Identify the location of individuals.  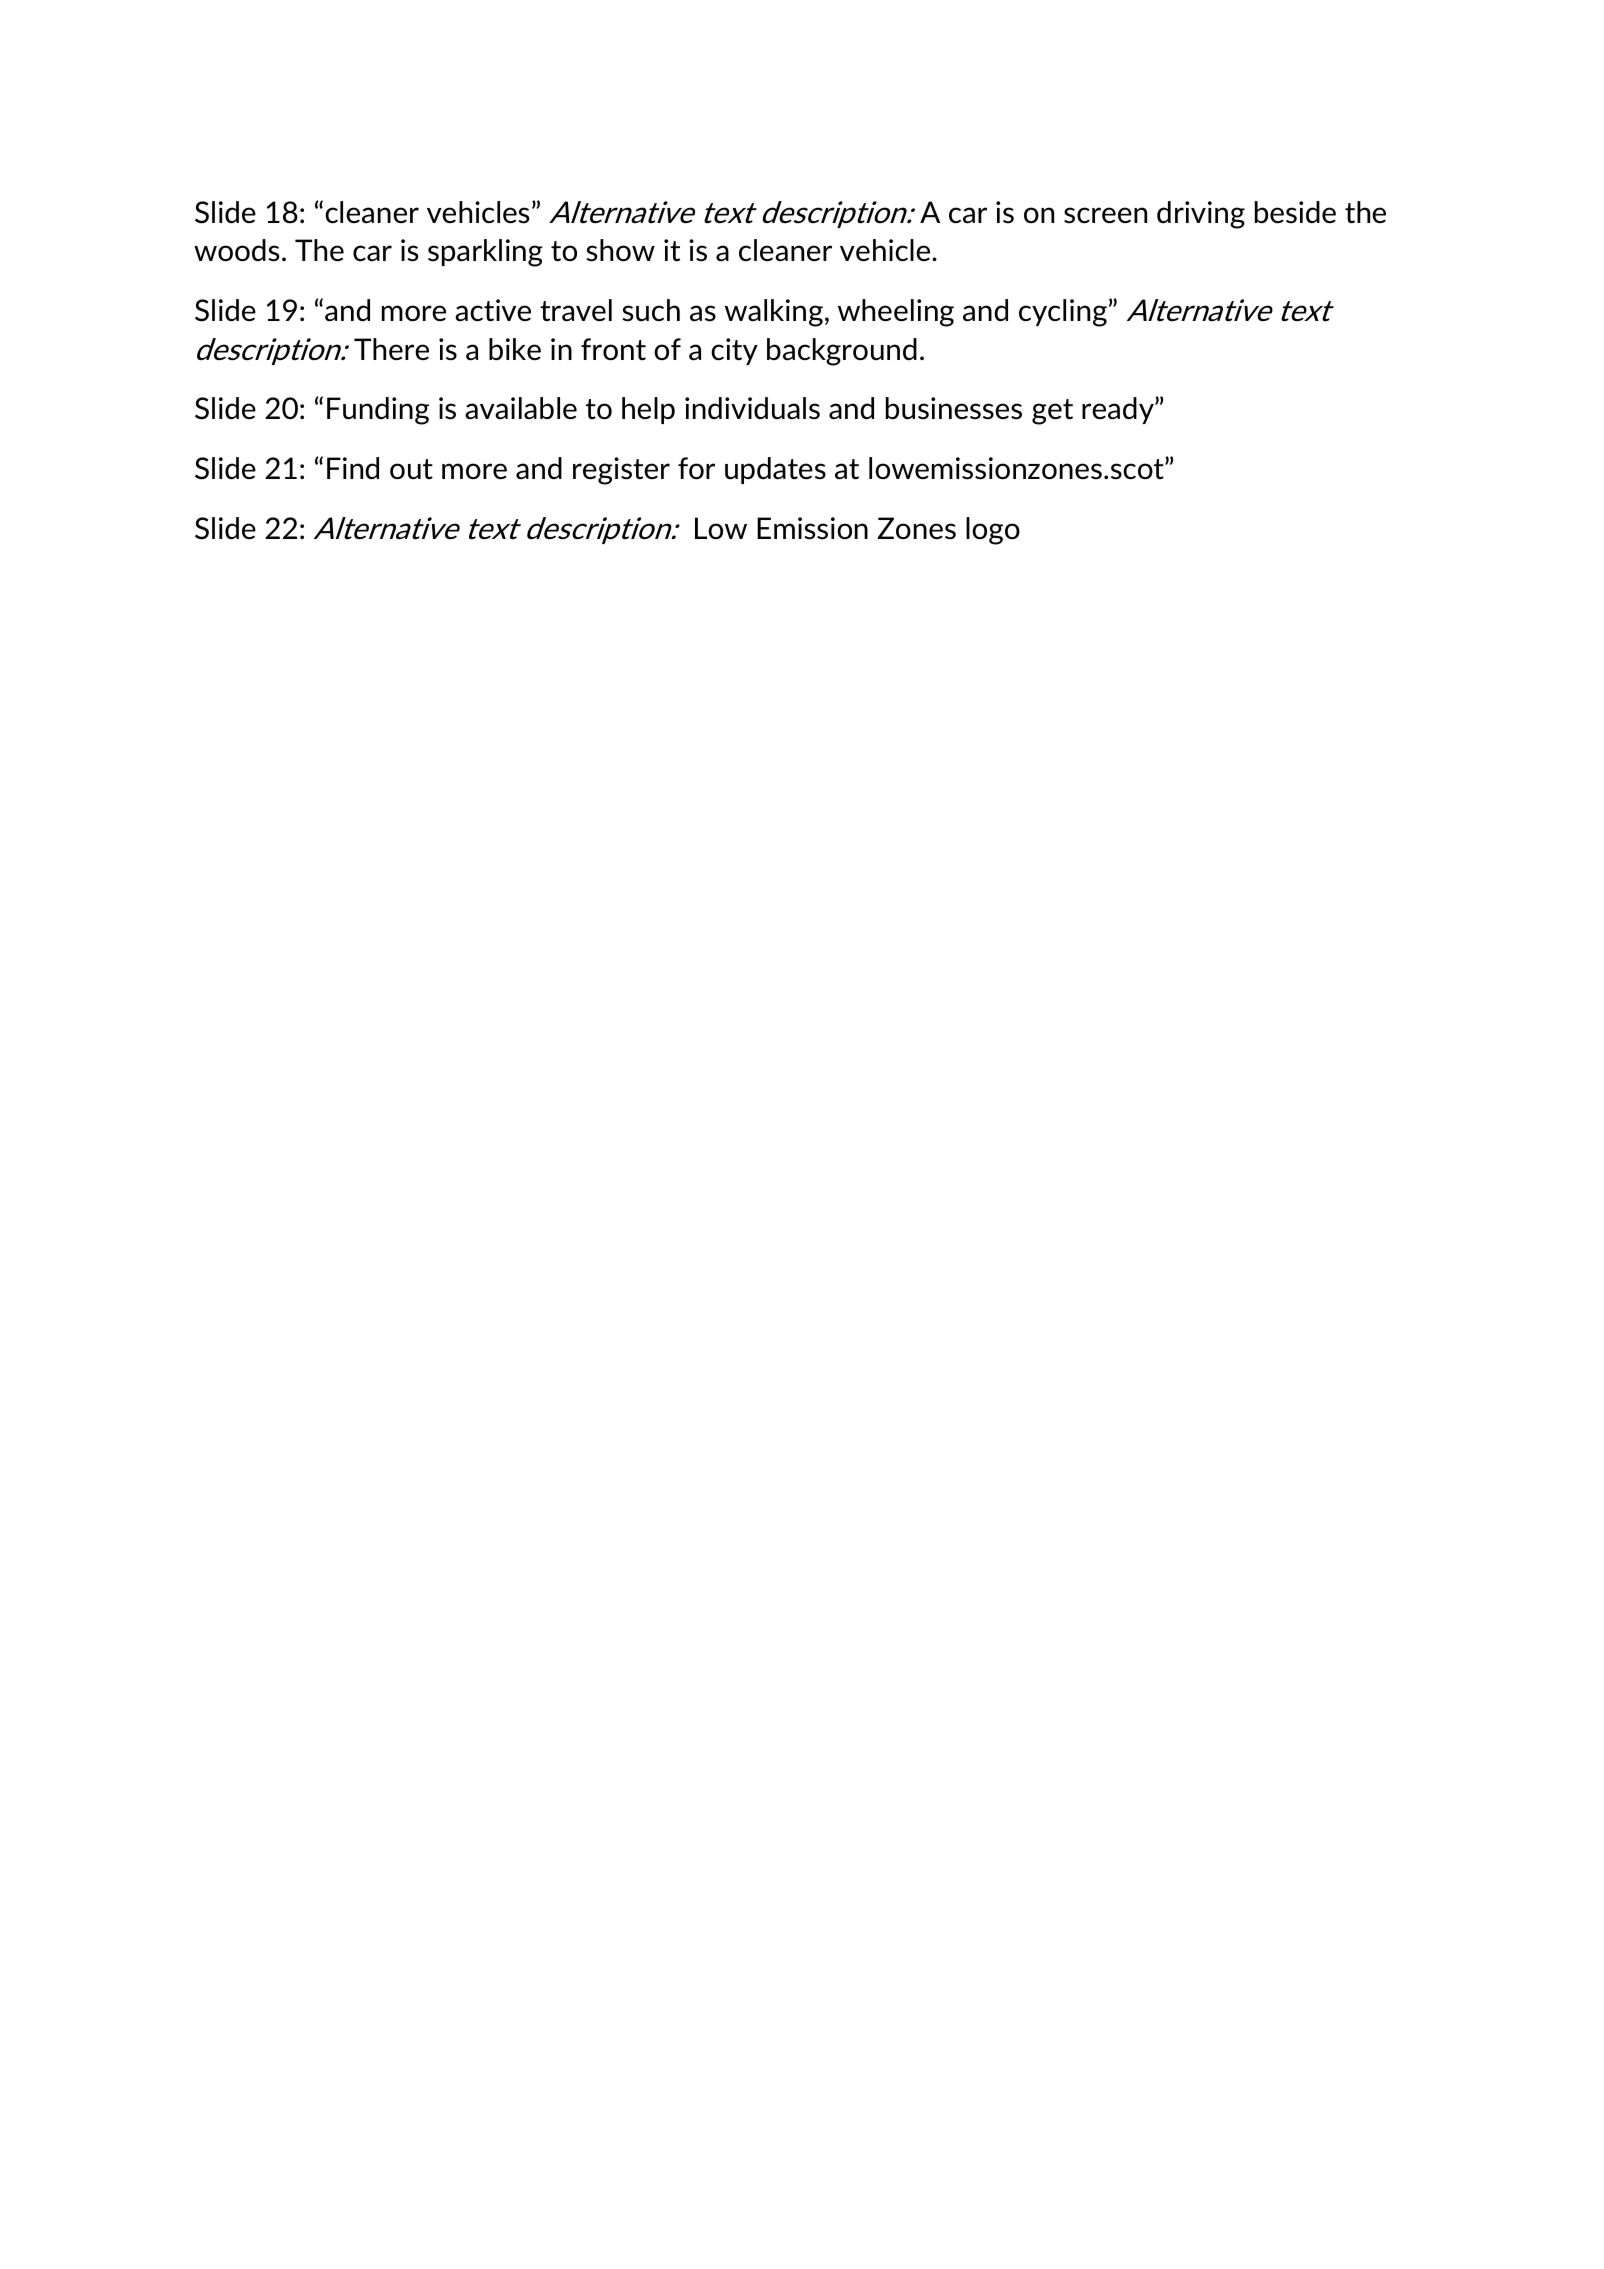
(752, 408).
